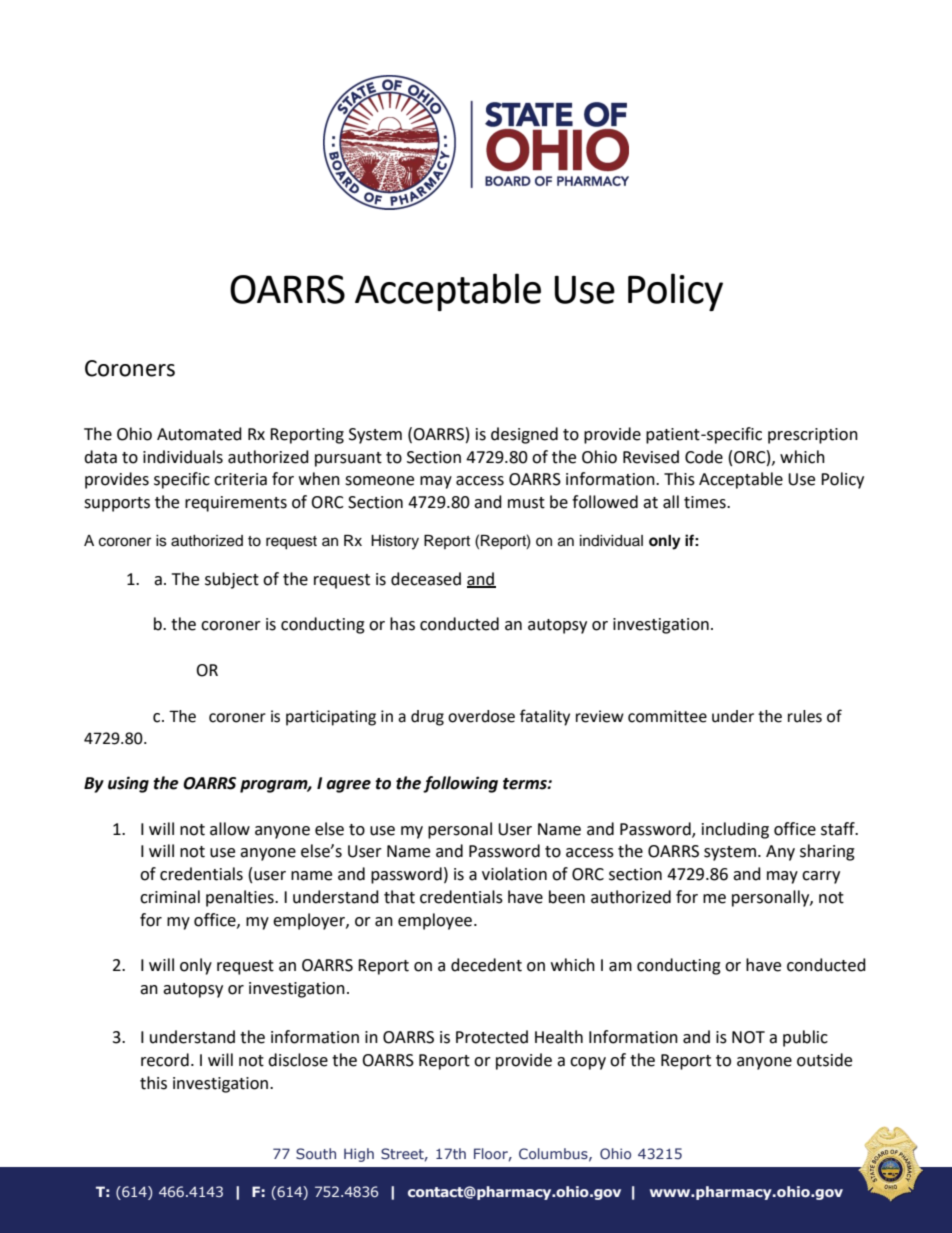 The height and width of the screenshot is (1233, 952). I want to click on including, so click(735, 830).
